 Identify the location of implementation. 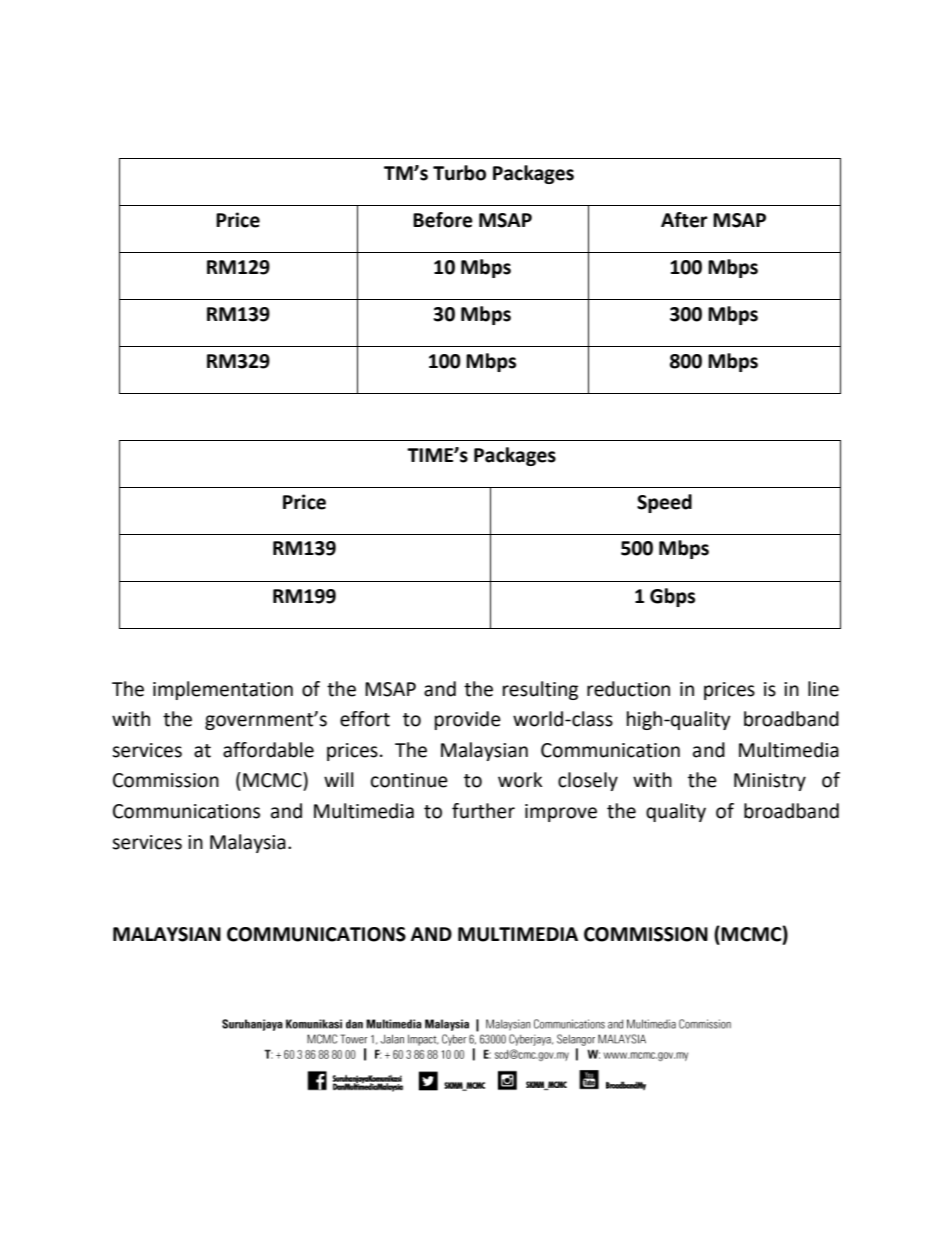
(223, 690).
